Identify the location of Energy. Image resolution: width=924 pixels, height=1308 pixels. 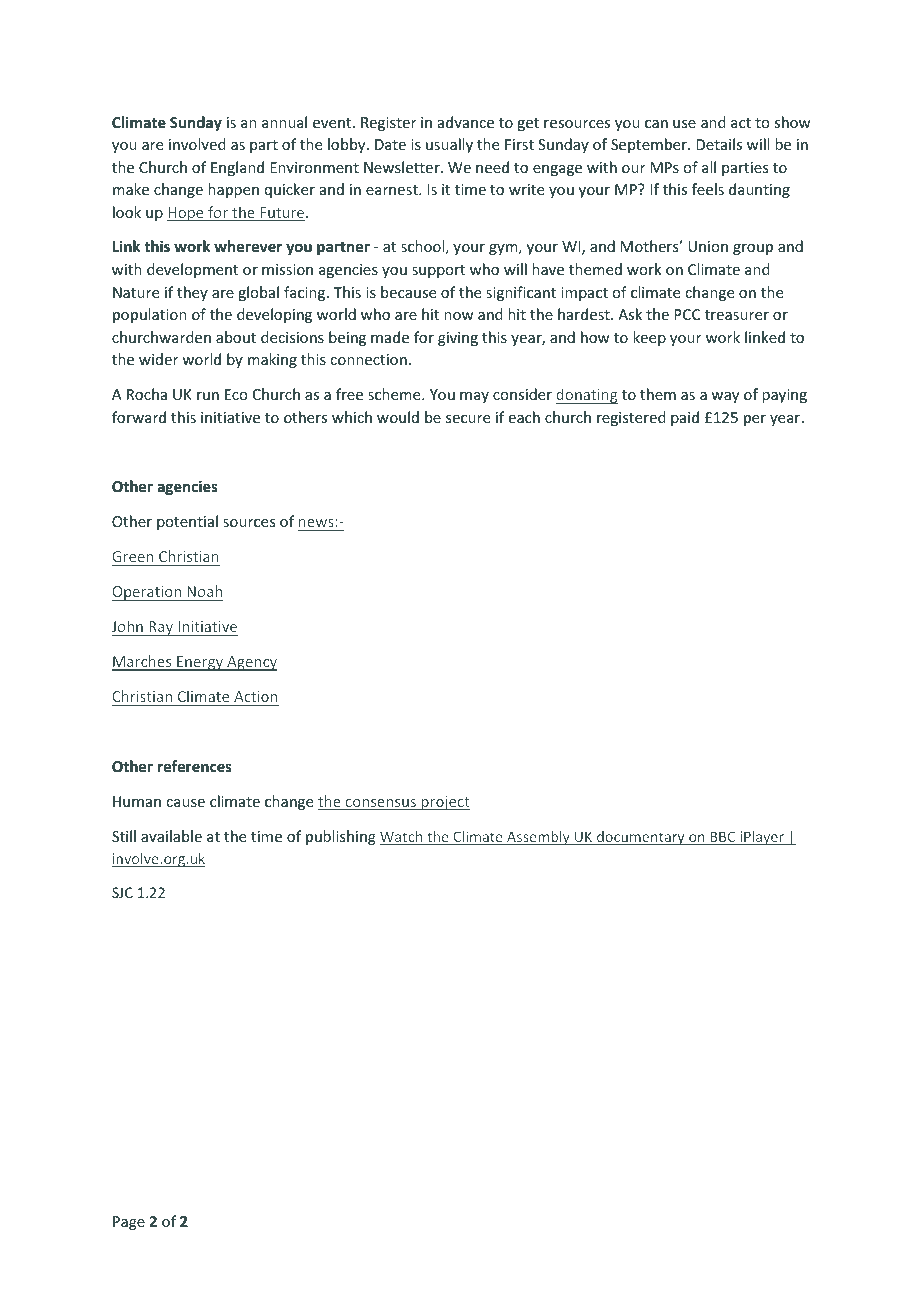
(200, 663).
